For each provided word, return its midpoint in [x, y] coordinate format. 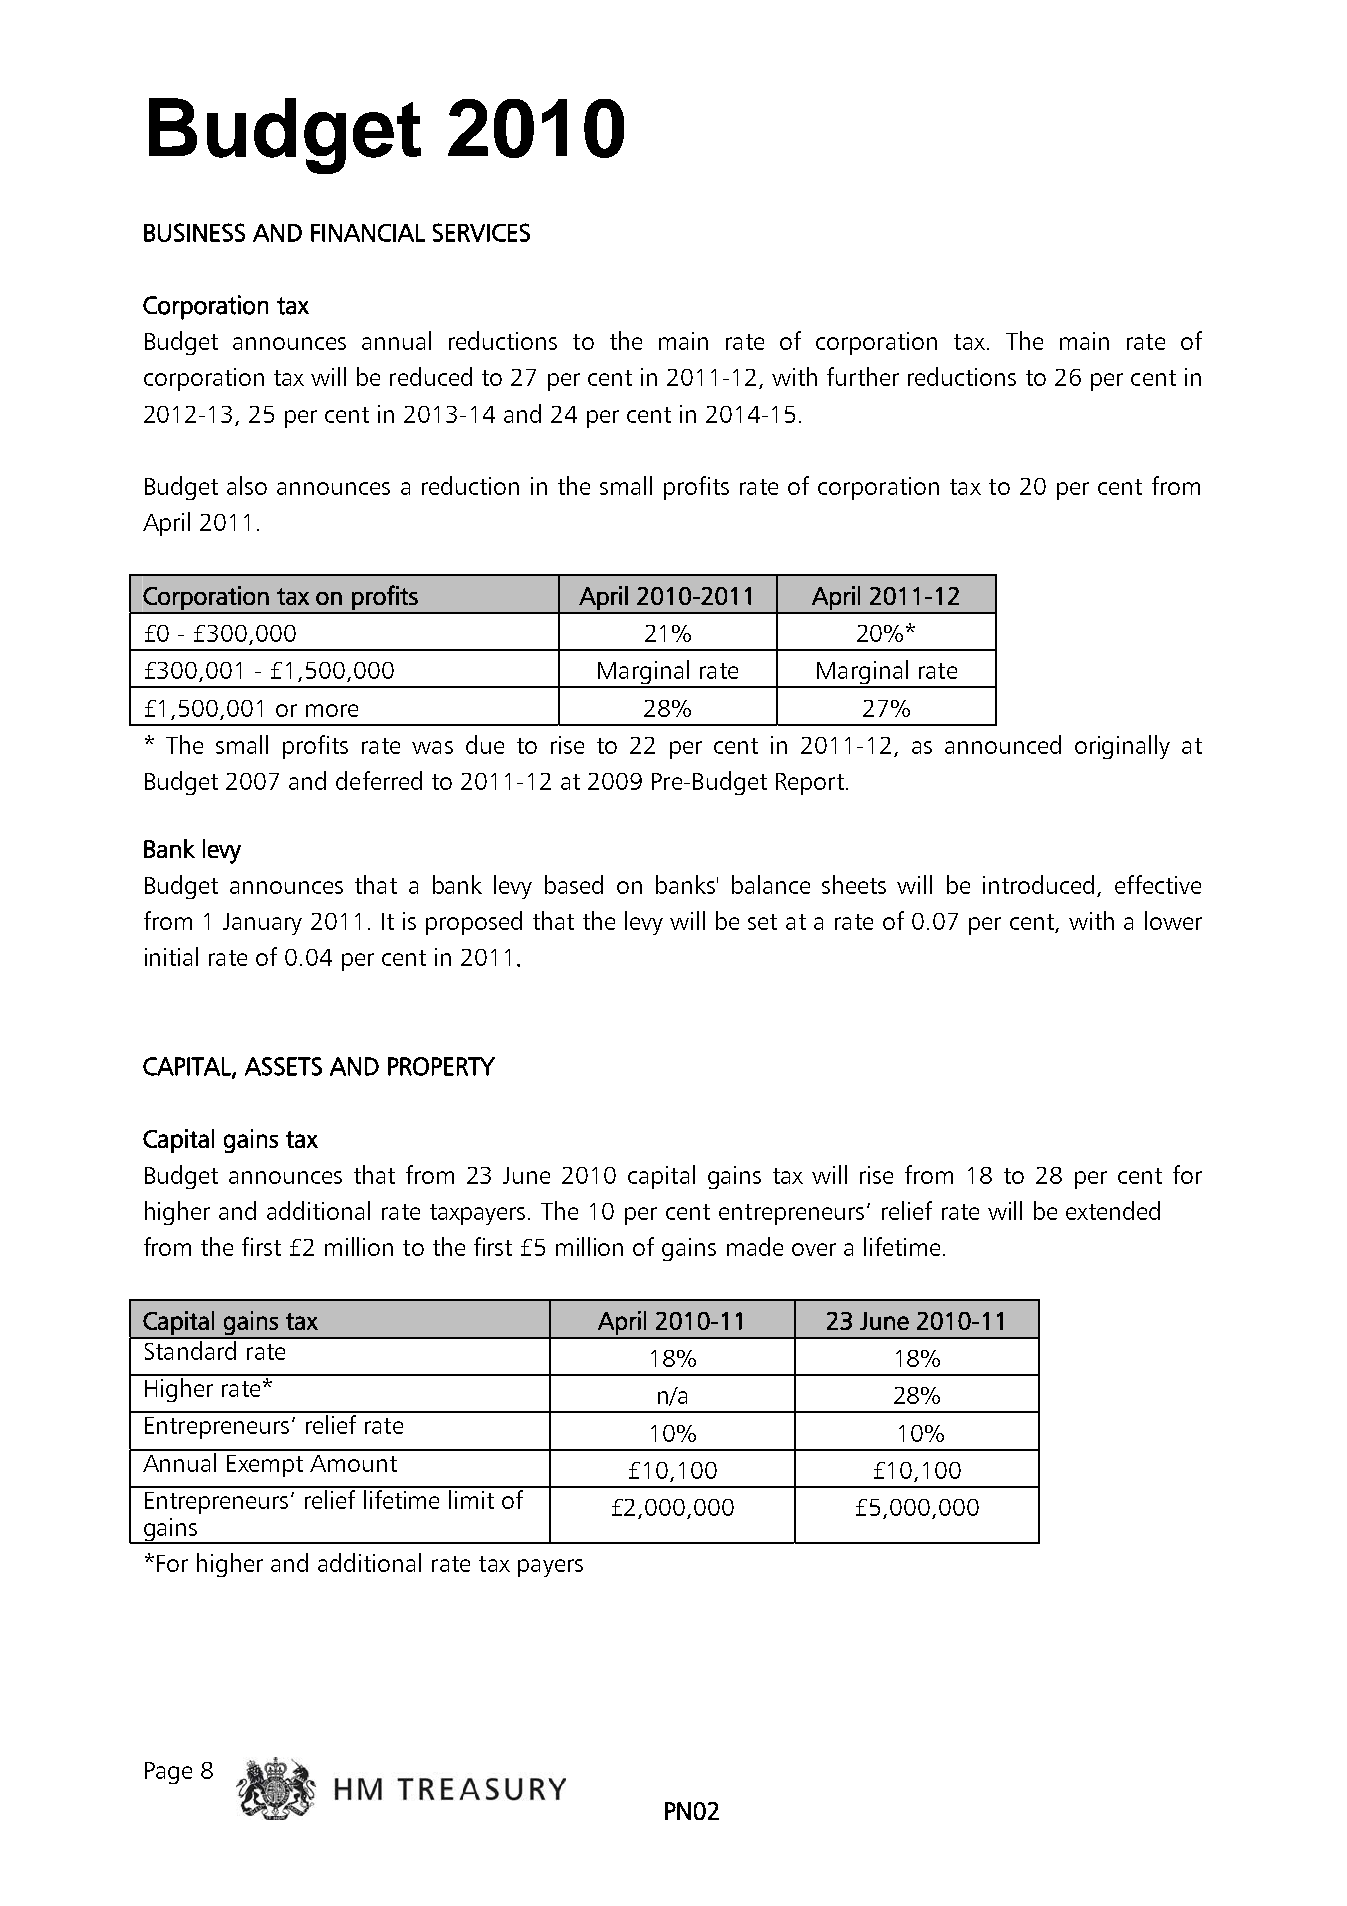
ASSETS [283, 1066]
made [755, 1246]
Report [810, 784]
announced [1003, 744]
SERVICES [481, 232]
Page [168, 1773]
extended [1113, 1210]
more [332, 710]
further [863, 376]
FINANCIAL [368, 233]
